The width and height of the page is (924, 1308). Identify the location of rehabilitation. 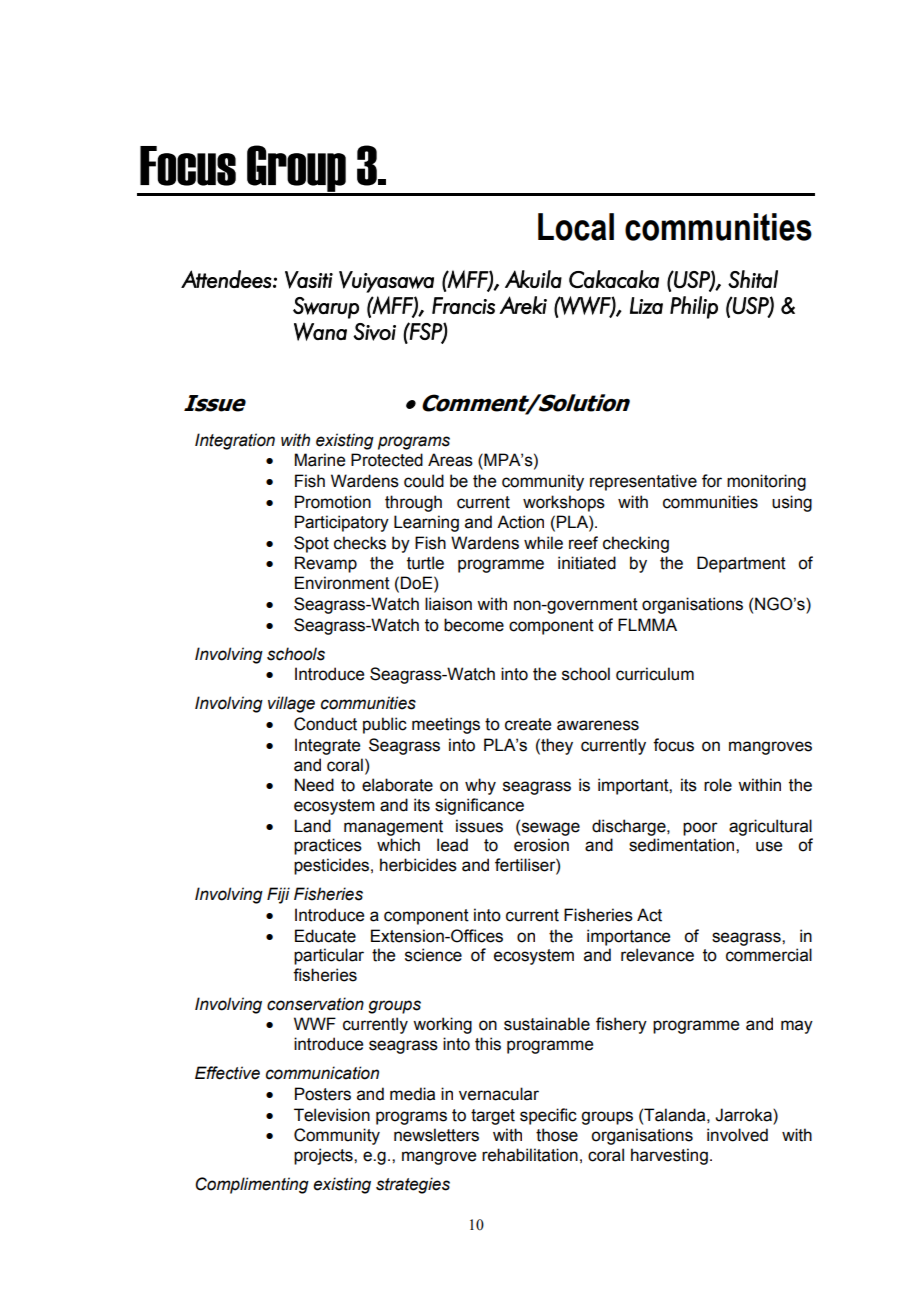
(530, 1155).
